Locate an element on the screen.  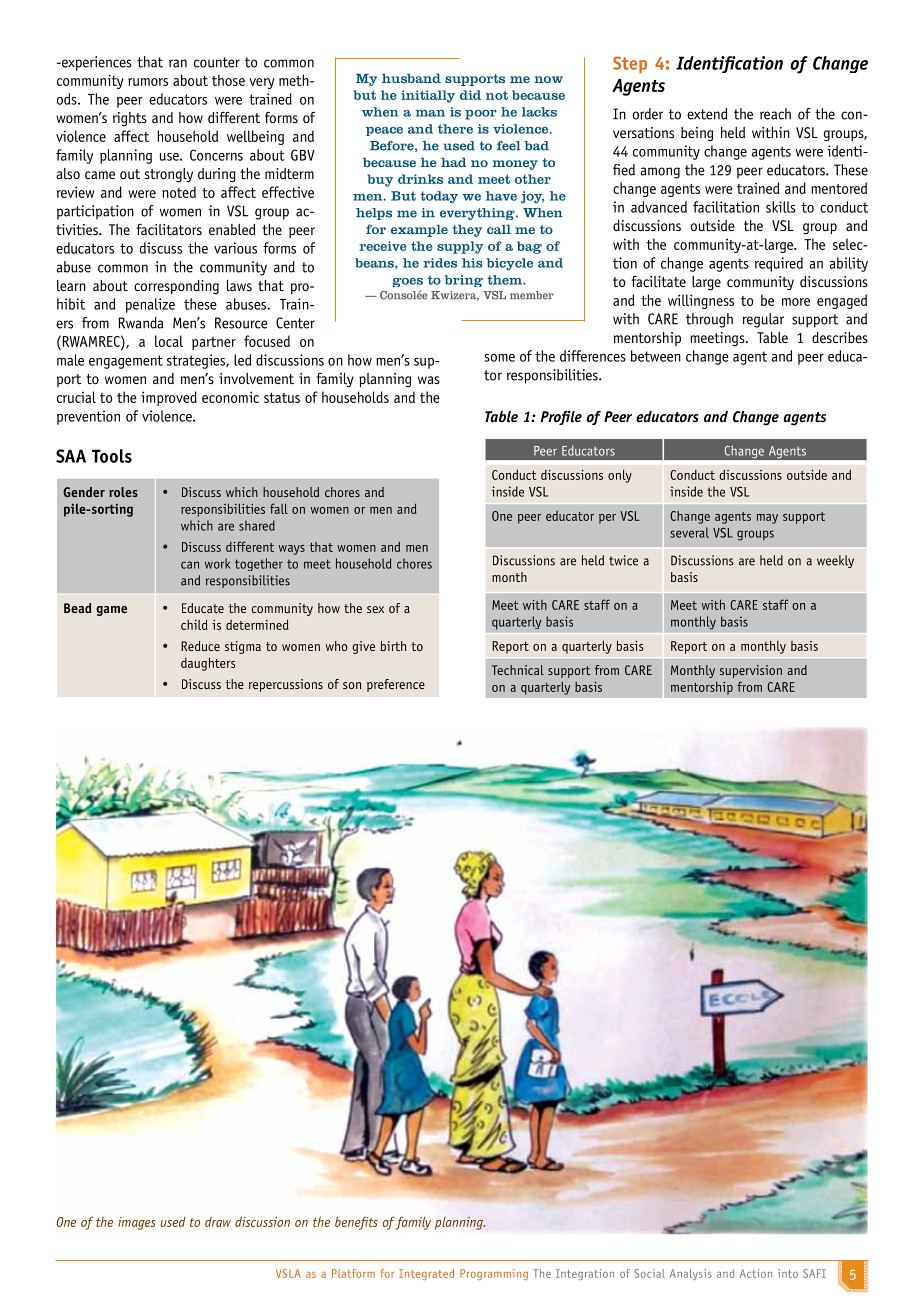
Technical is located at coordinates (518, 670).
